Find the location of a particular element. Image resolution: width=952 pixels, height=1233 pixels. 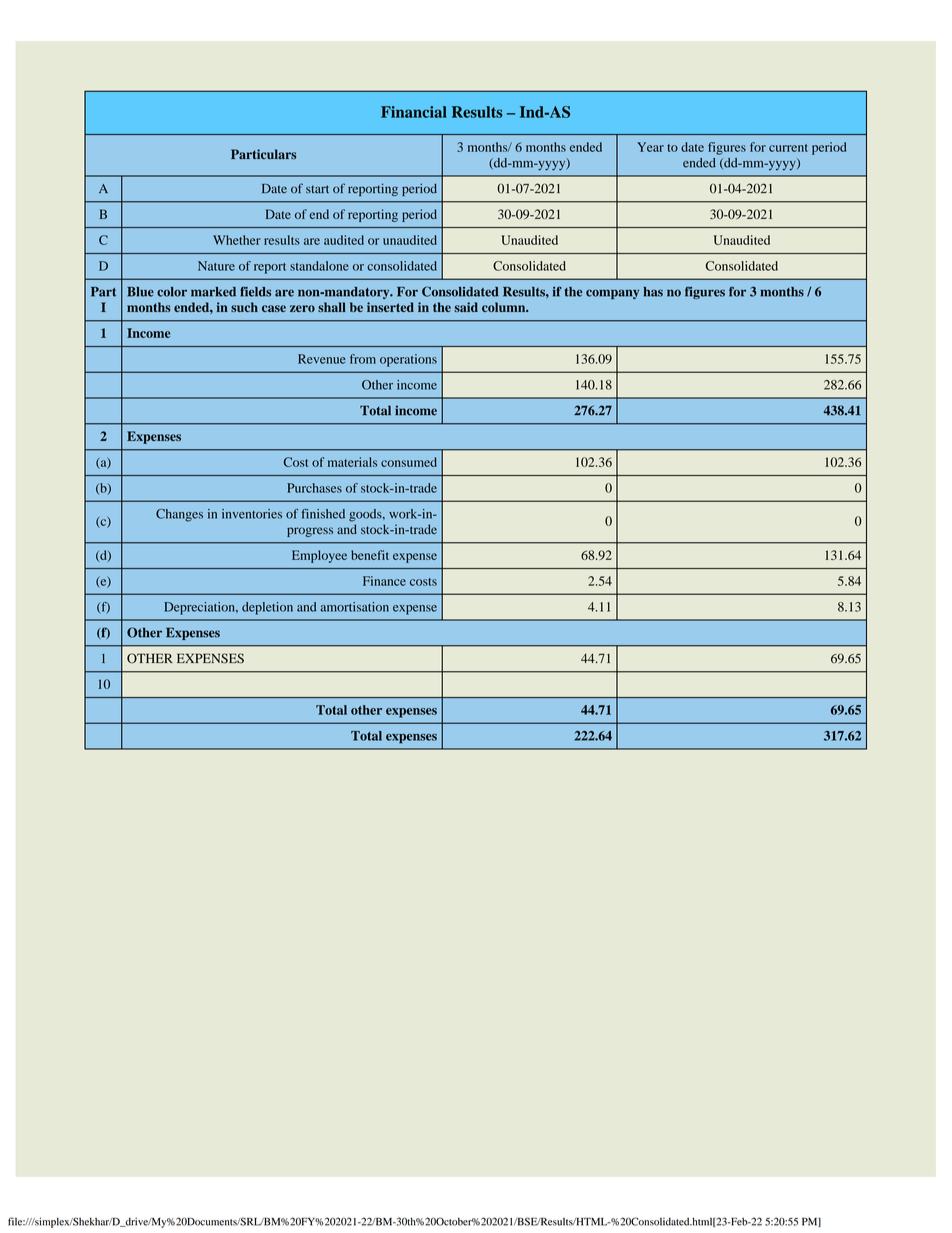

Purchases is located at coordinates (314, 488).
